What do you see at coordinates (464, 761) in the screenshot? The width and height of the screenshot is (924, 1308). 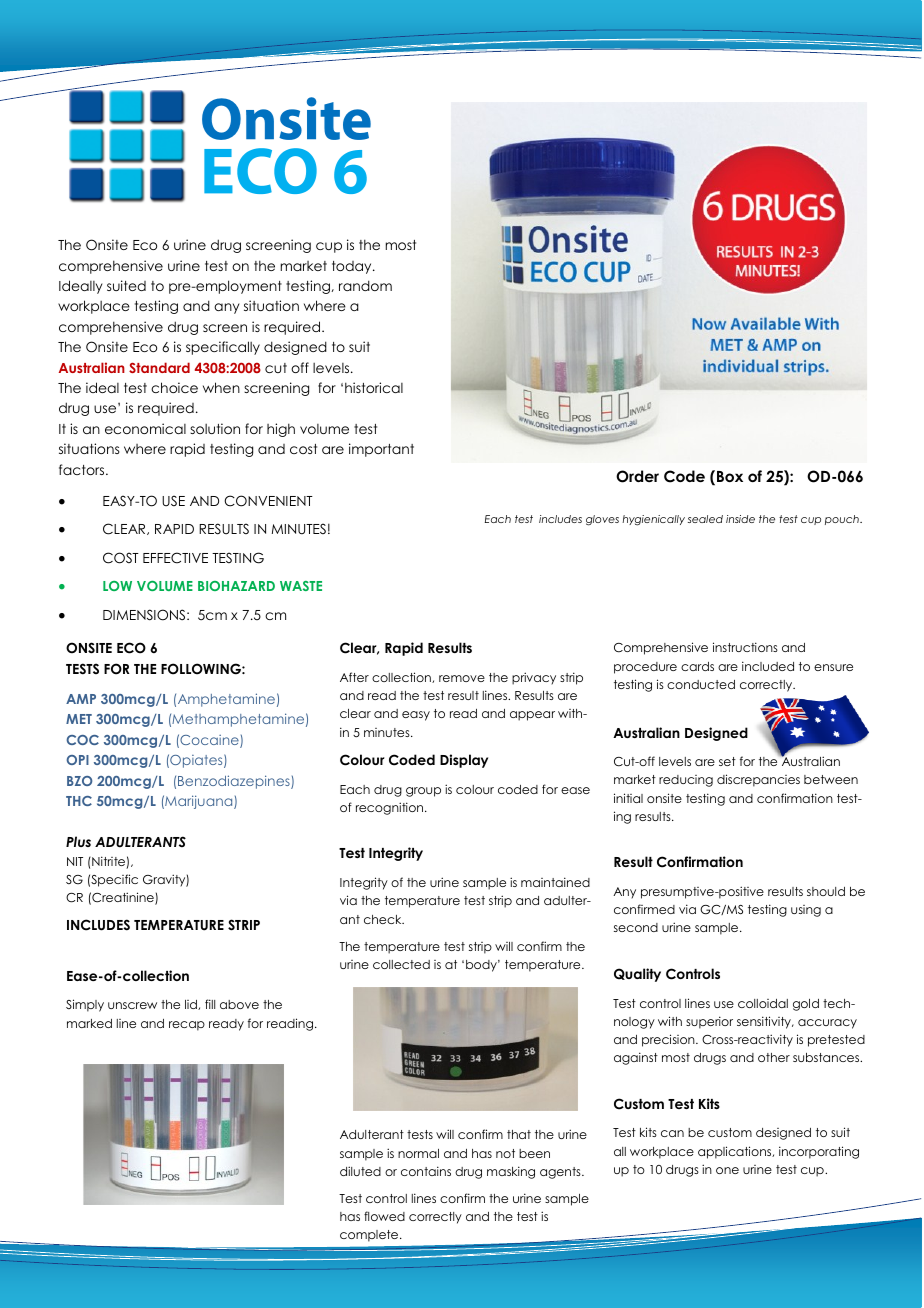 I see `Display` at bounding box center [464, 761].
